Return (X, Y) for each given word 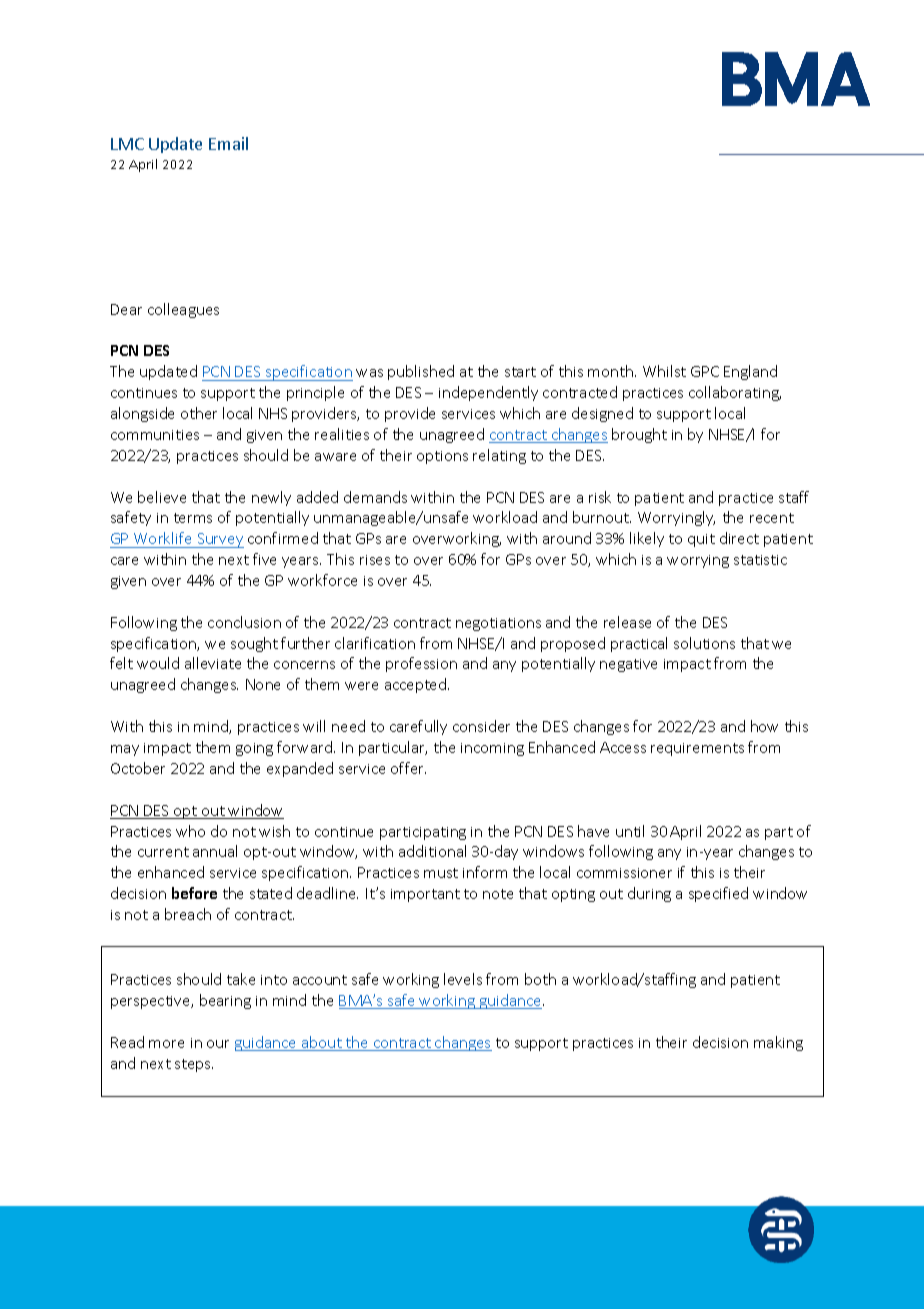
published (421, 372)
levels (463, 979)
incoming (492, 749)
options (442, 457)
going (254, 749)
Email (228, 143)
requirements (697, 749)
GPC (705, 371)
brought (639, 435)
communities (155, 435)
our (218, 1044)
